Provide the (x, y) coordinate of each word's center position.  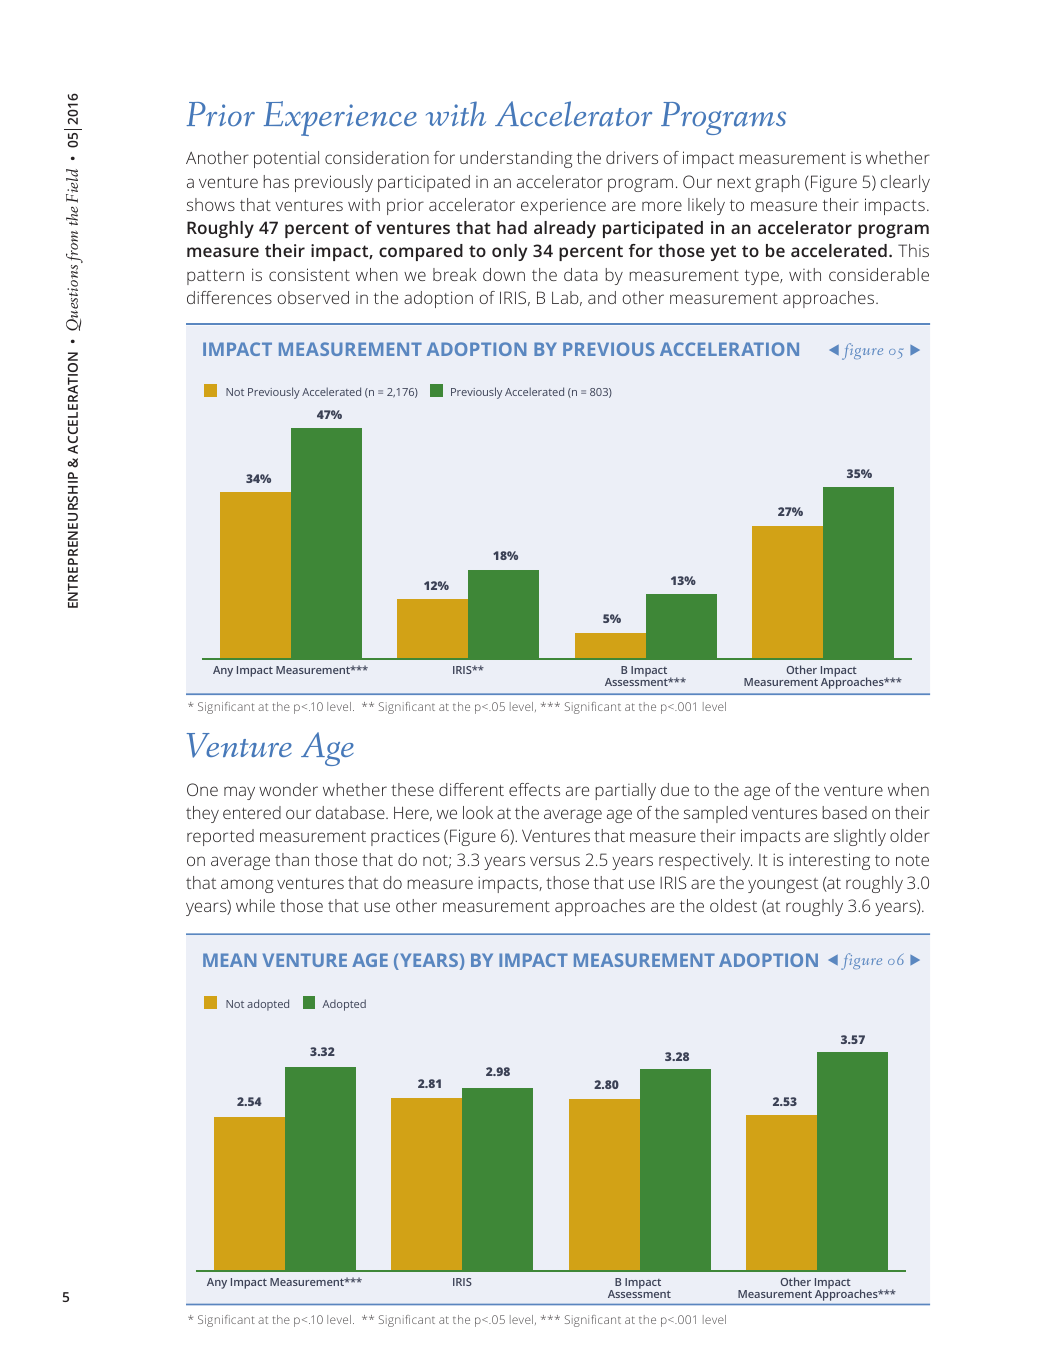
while (255, 905)
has (276, 181)
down (504, 274)
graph (777, 183)
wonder (288, 789)
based (844, 812)
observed (313, 297)
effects (534, 789)
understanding (516, 159)
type (763, 277)
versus (555, 861)
